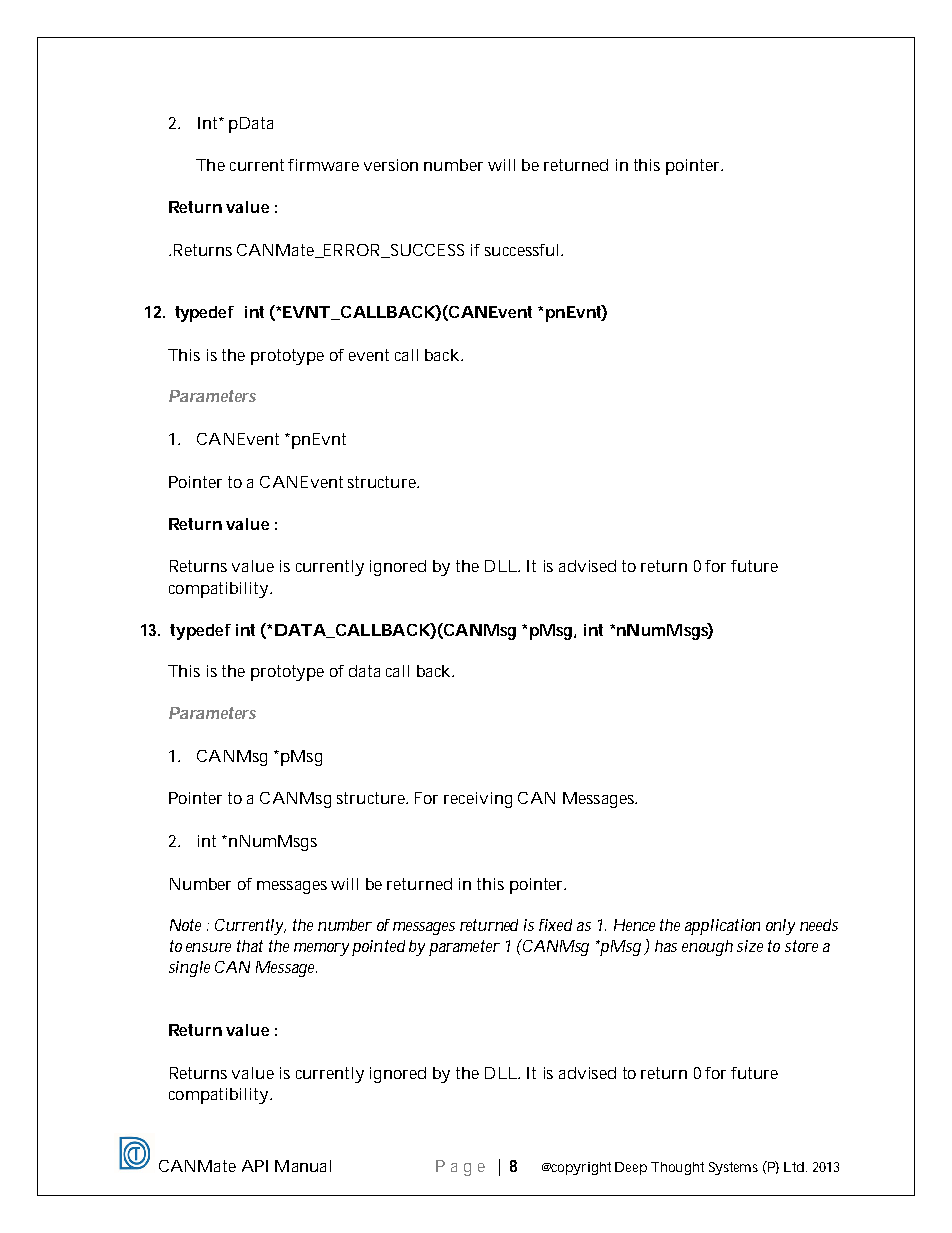  What do you see at coordinates (255, 1166) in the image?
I see `API` at bounding box center [255, 1166].
